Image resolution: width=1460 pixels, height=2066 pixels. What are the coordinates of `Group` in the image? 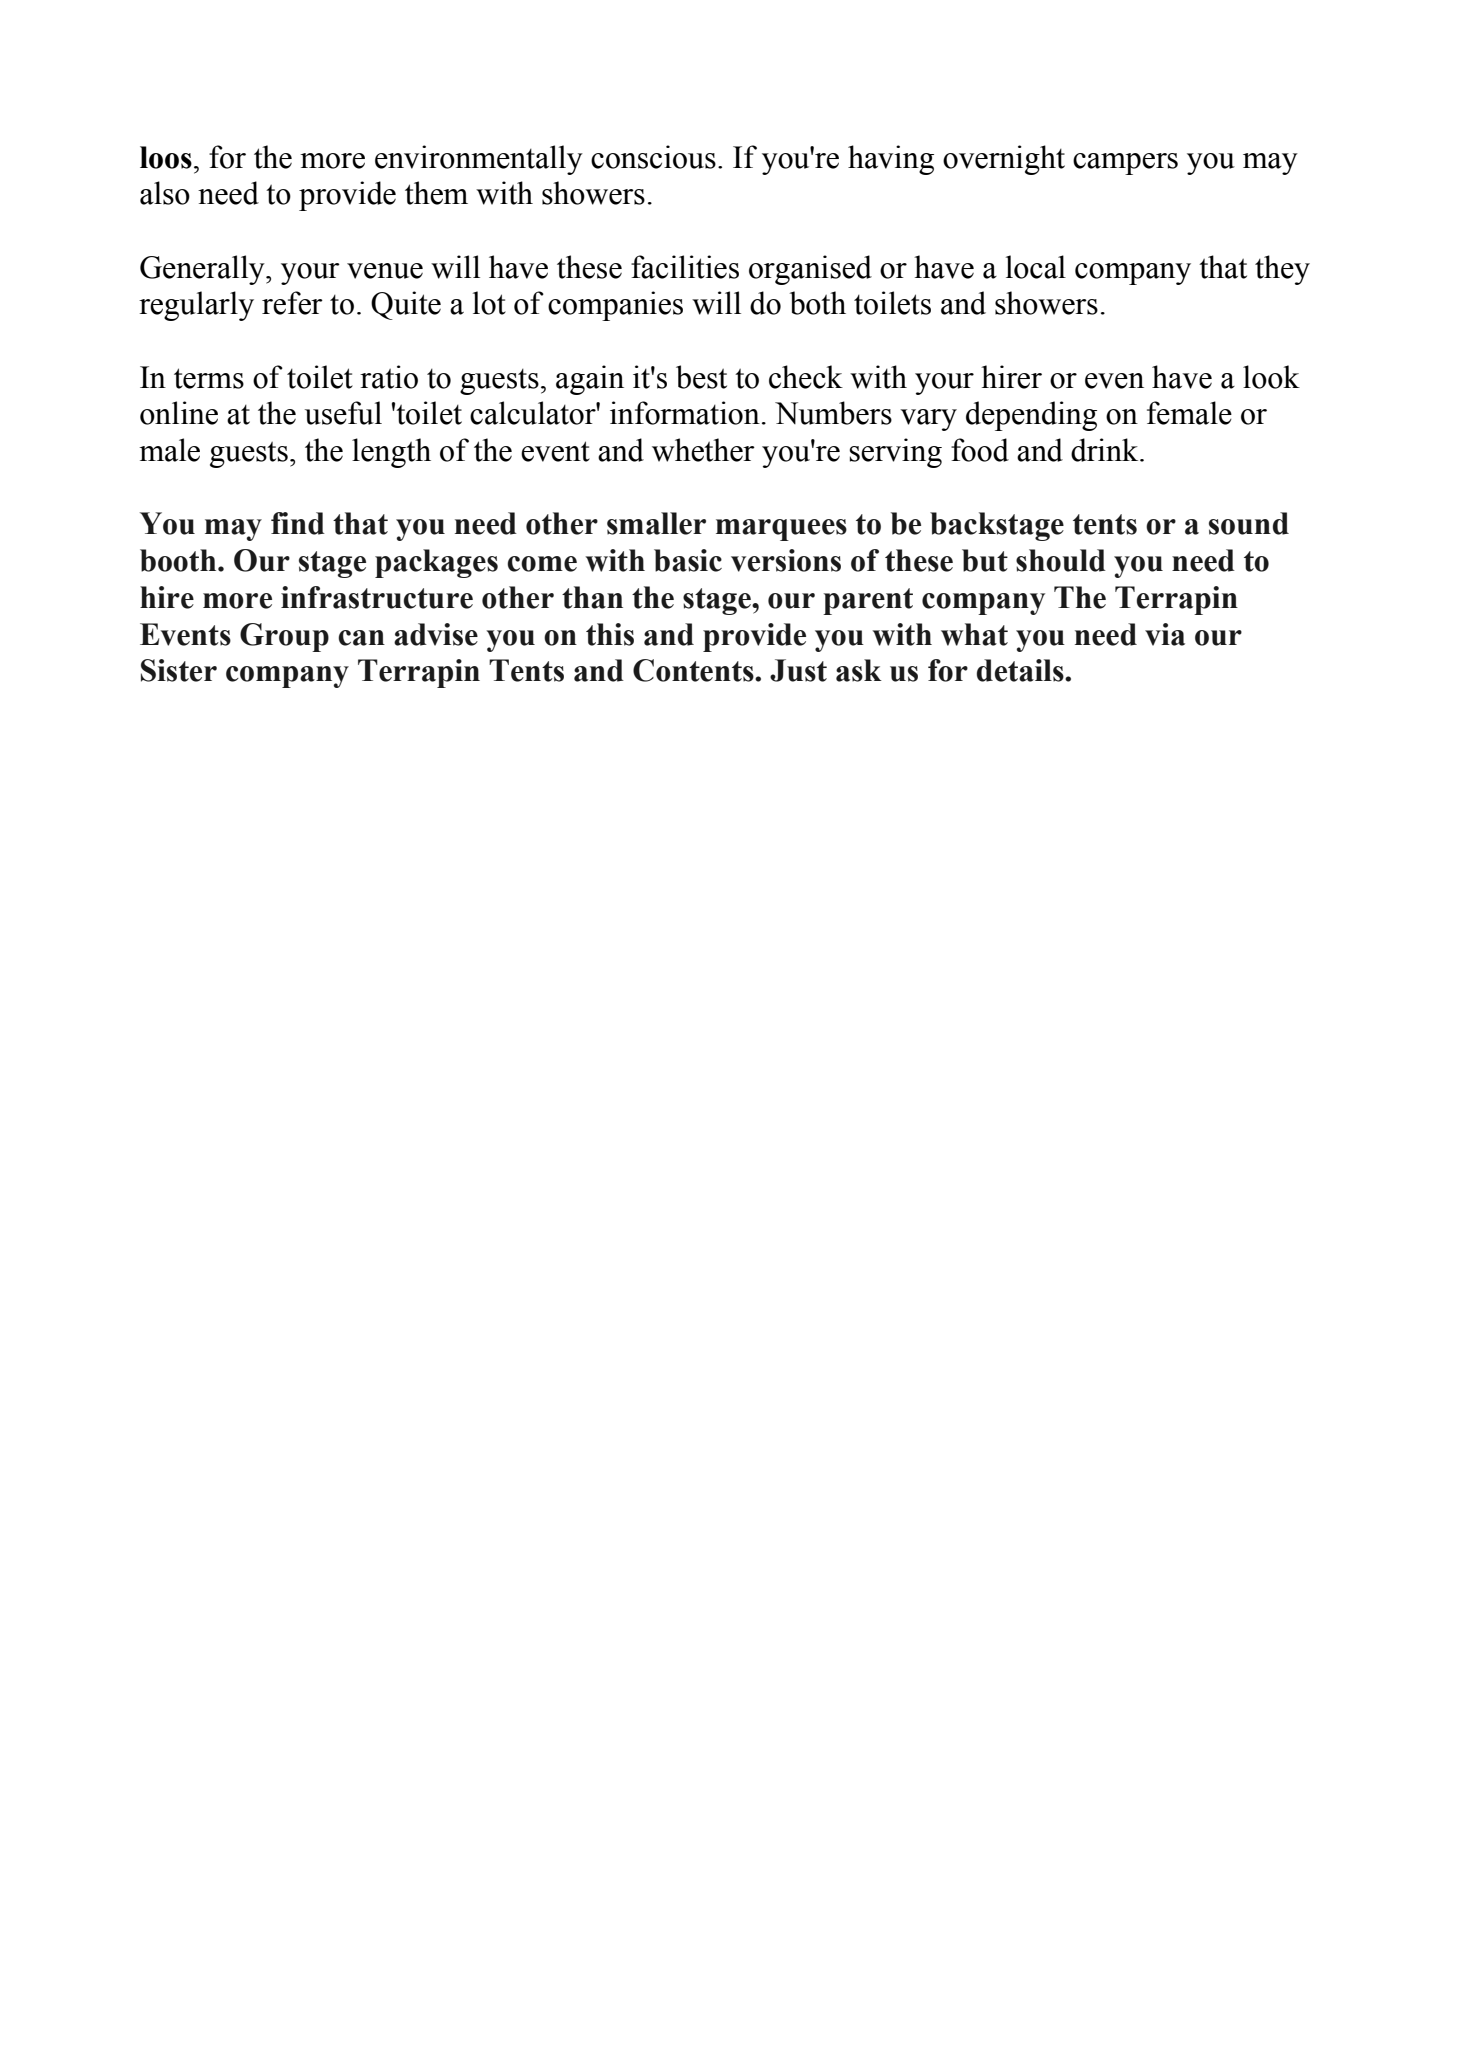 It's located at (284, 637).
